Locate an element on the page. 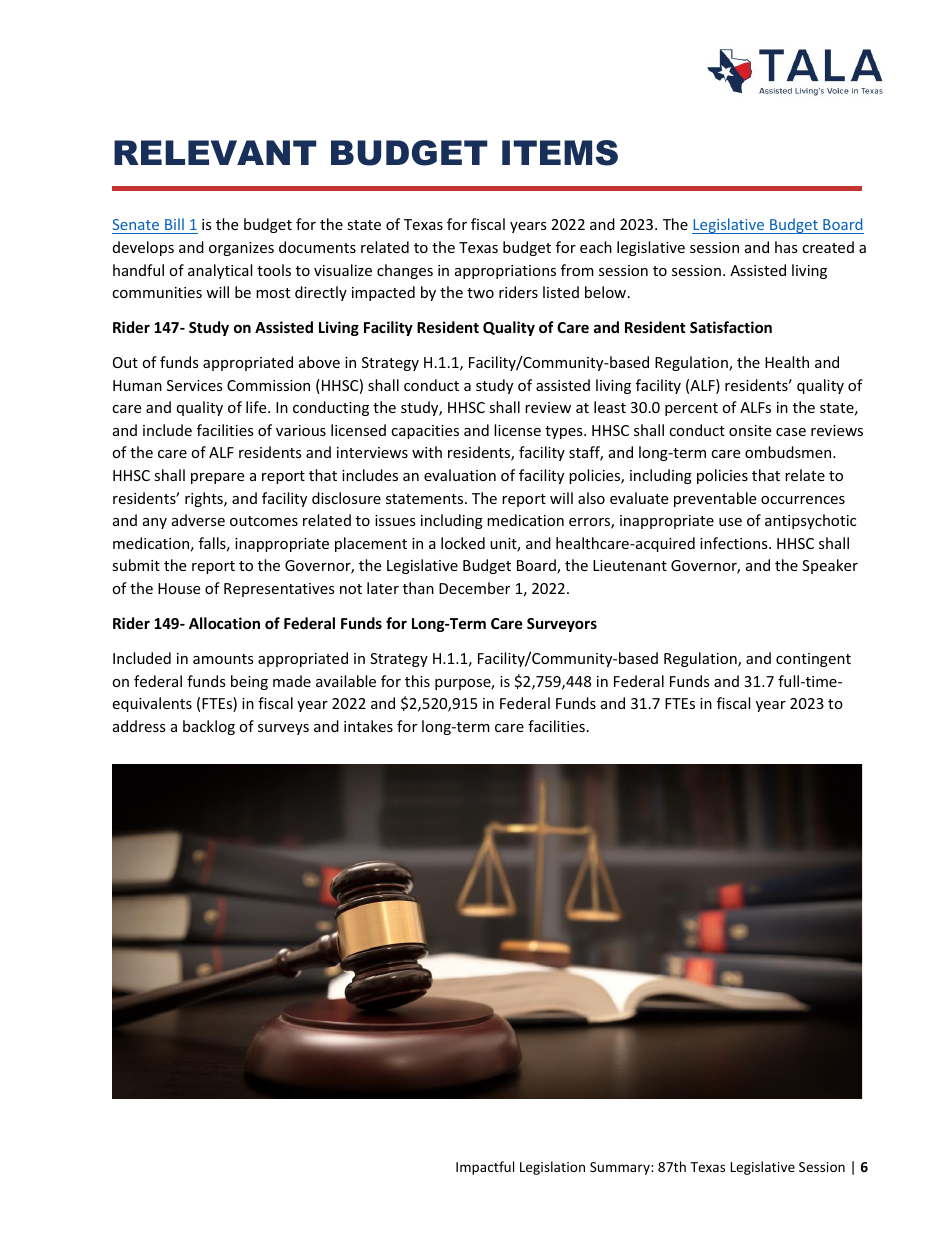 The image size is (952, 1233). amounts is located at coordinates (223, 659).
